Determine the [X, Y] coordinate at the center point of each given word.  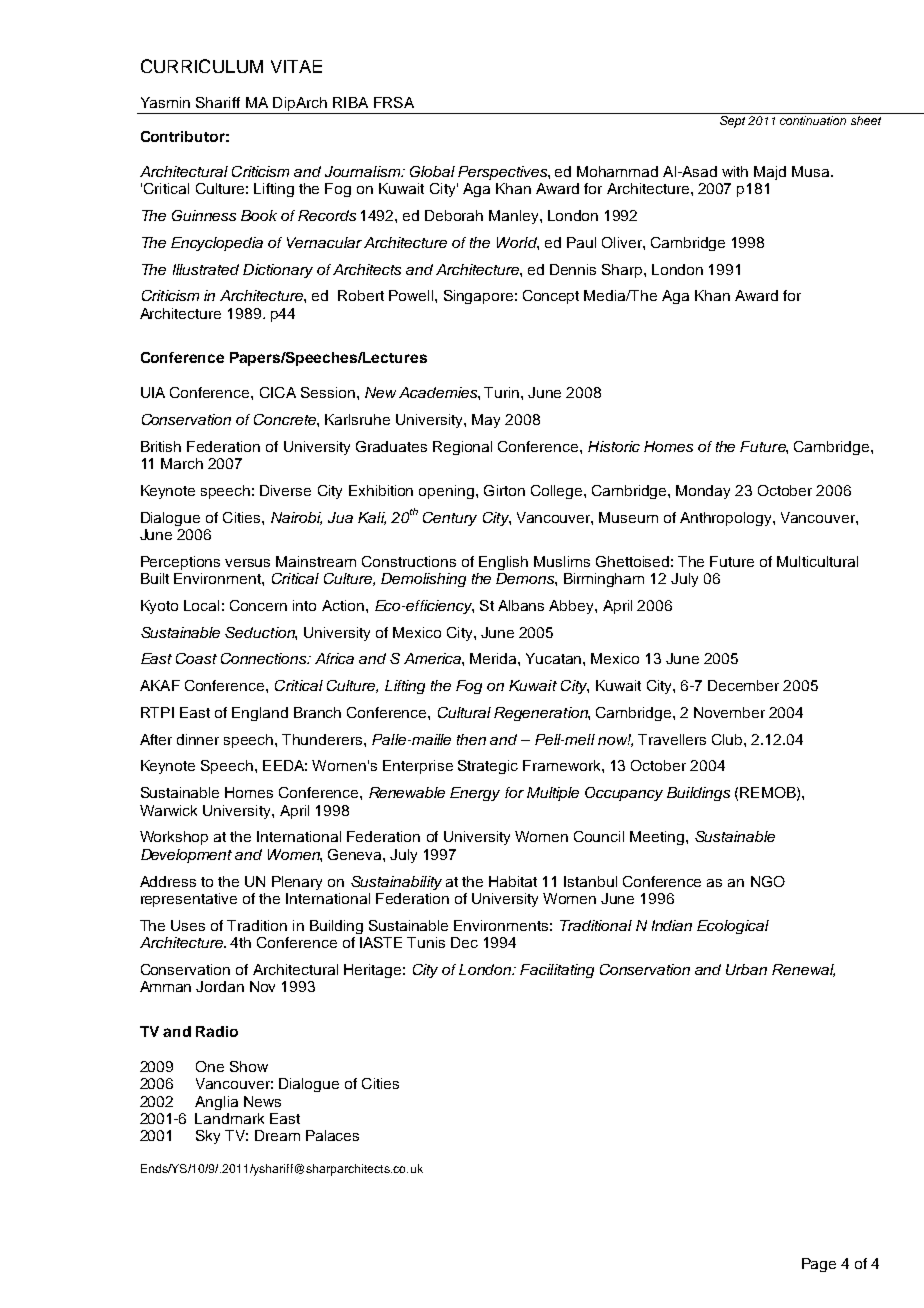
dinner [198, 739]
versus [247, 563]
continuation [813, 120]
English [503, 563]
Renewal [803, 970]
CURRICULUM [202, 66]
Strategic [488, 767]
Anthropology [727, 519]
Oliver [623, 242]
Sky [208, 1137]
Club [728, 739]
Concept [551, 297]
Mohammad [617, 171]
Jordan [220, 986]
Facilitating [557, 971]
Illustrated [206, 269]
